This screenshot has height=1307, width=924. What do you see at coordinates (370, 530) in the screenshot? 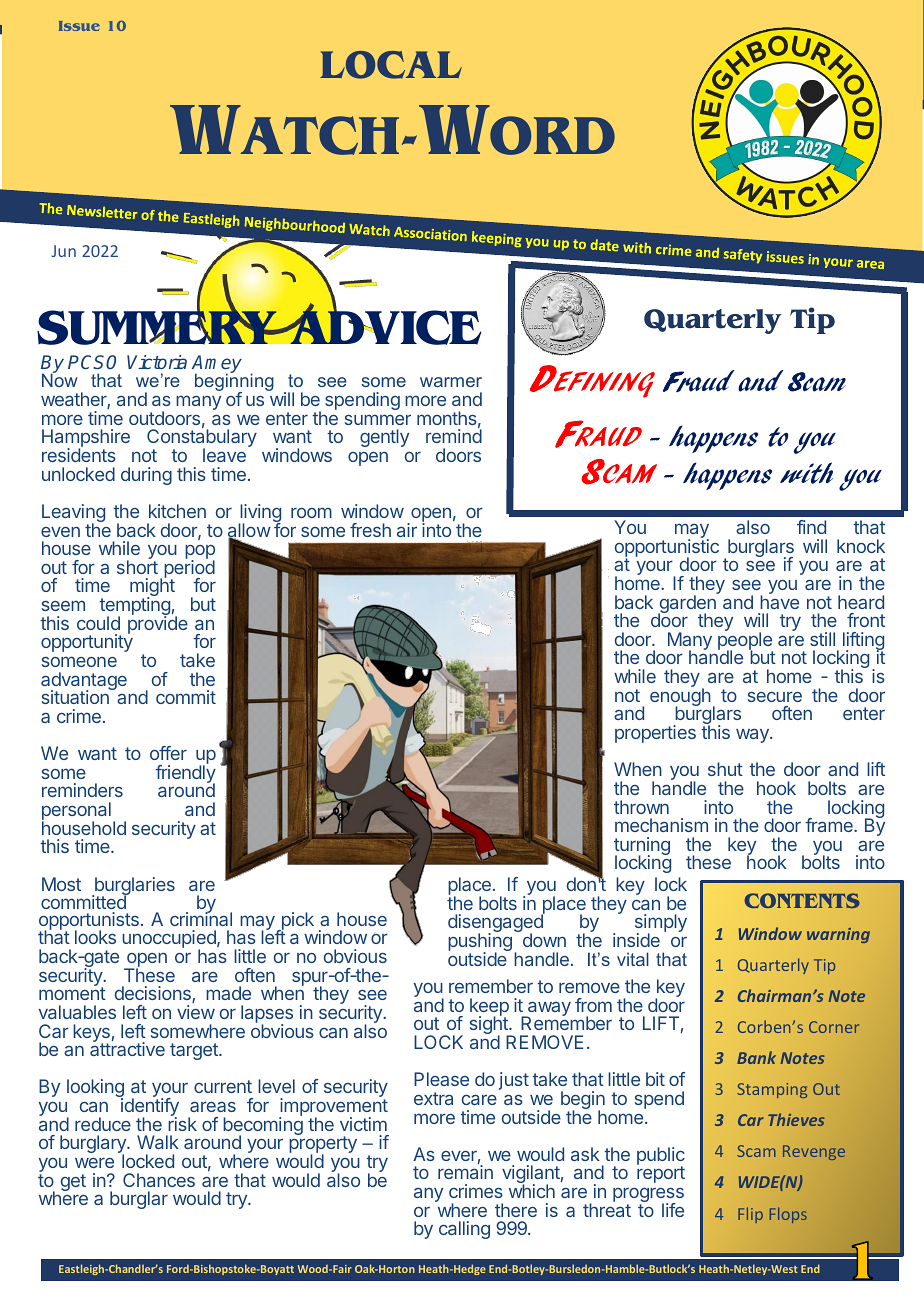
I see `fresh` at bounding box center [370, 530].
